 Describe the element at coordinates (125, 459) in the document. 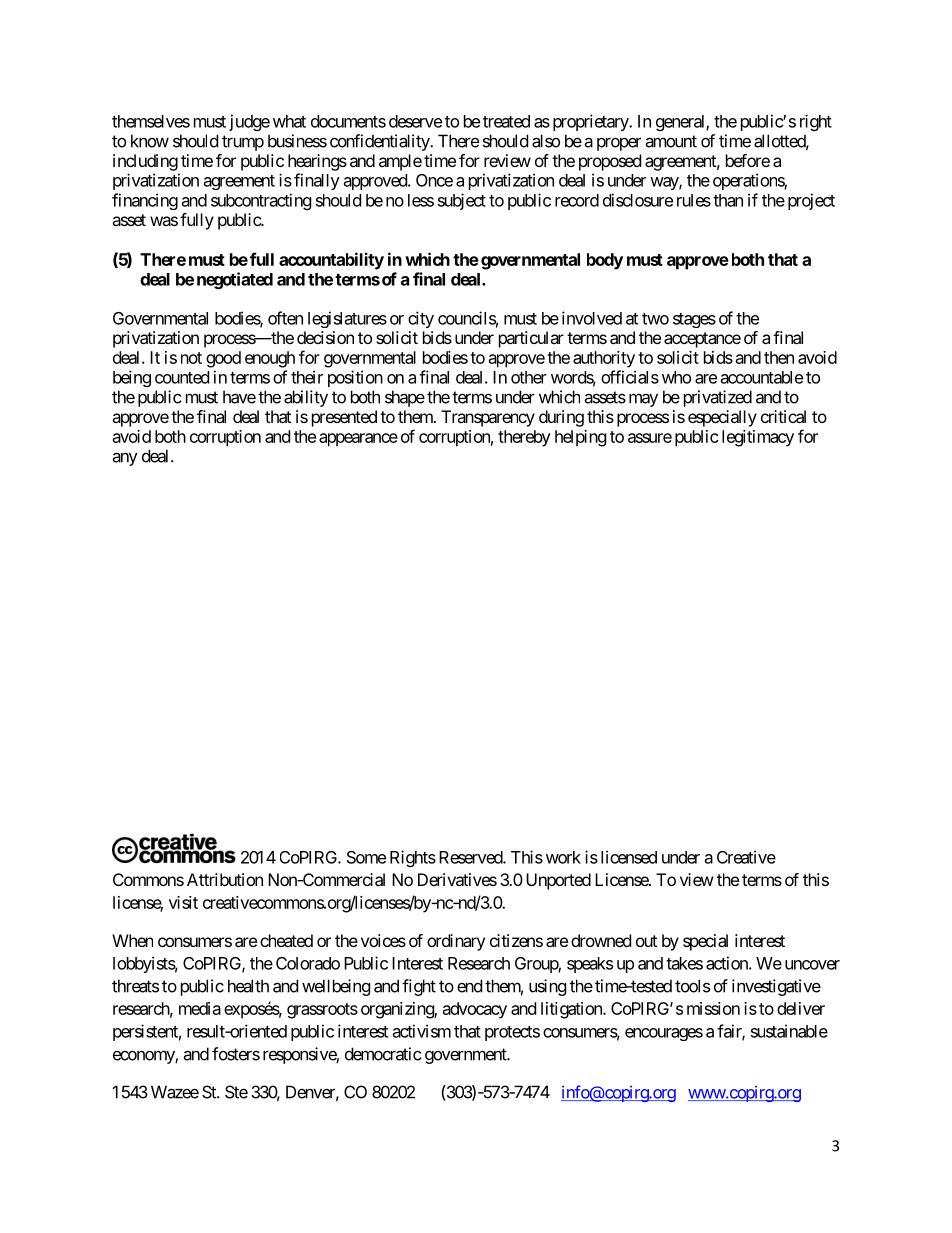

I see `any` at that location.
